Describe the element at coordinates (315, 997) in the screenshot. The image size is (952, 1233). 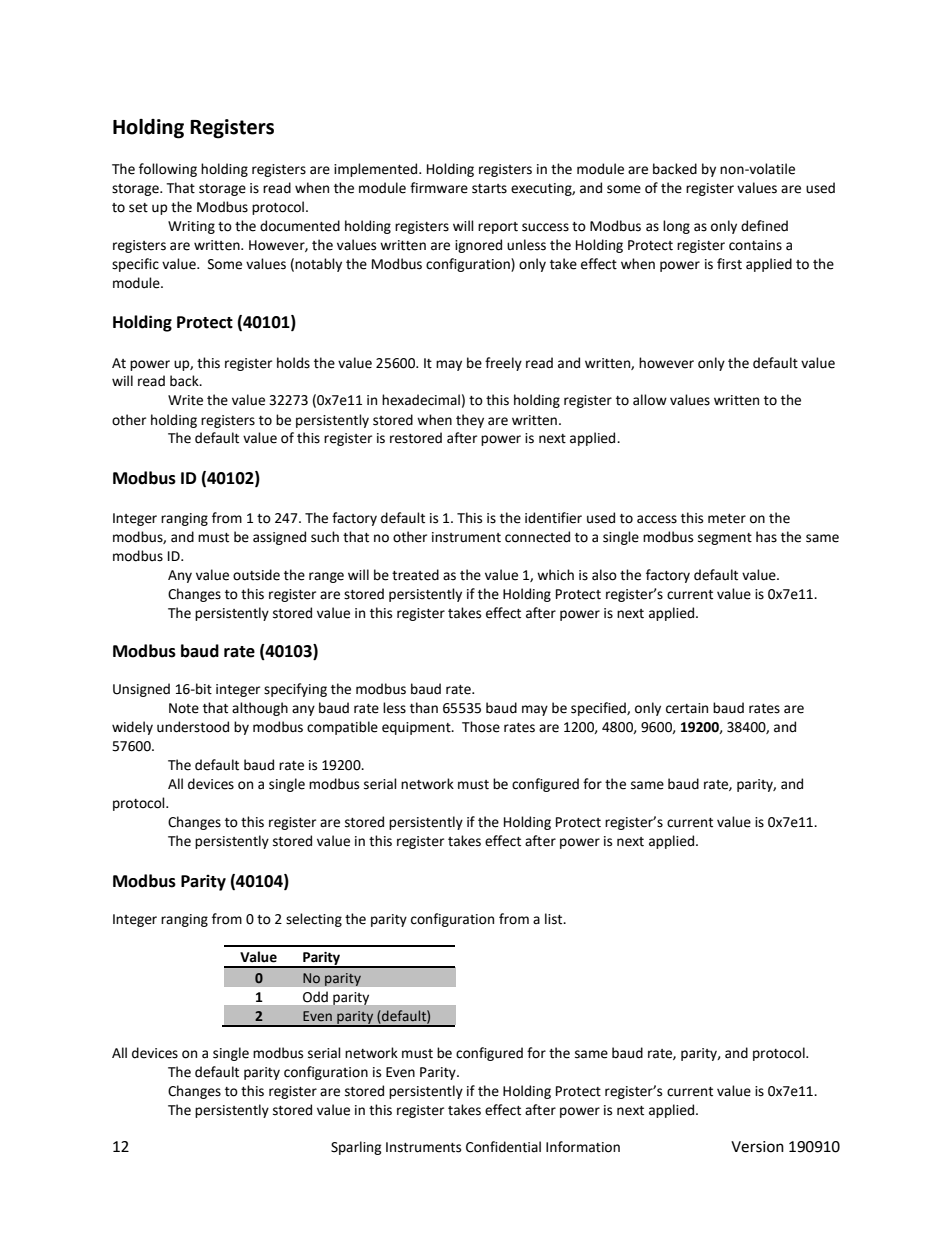
I see `Odd` at that location.
